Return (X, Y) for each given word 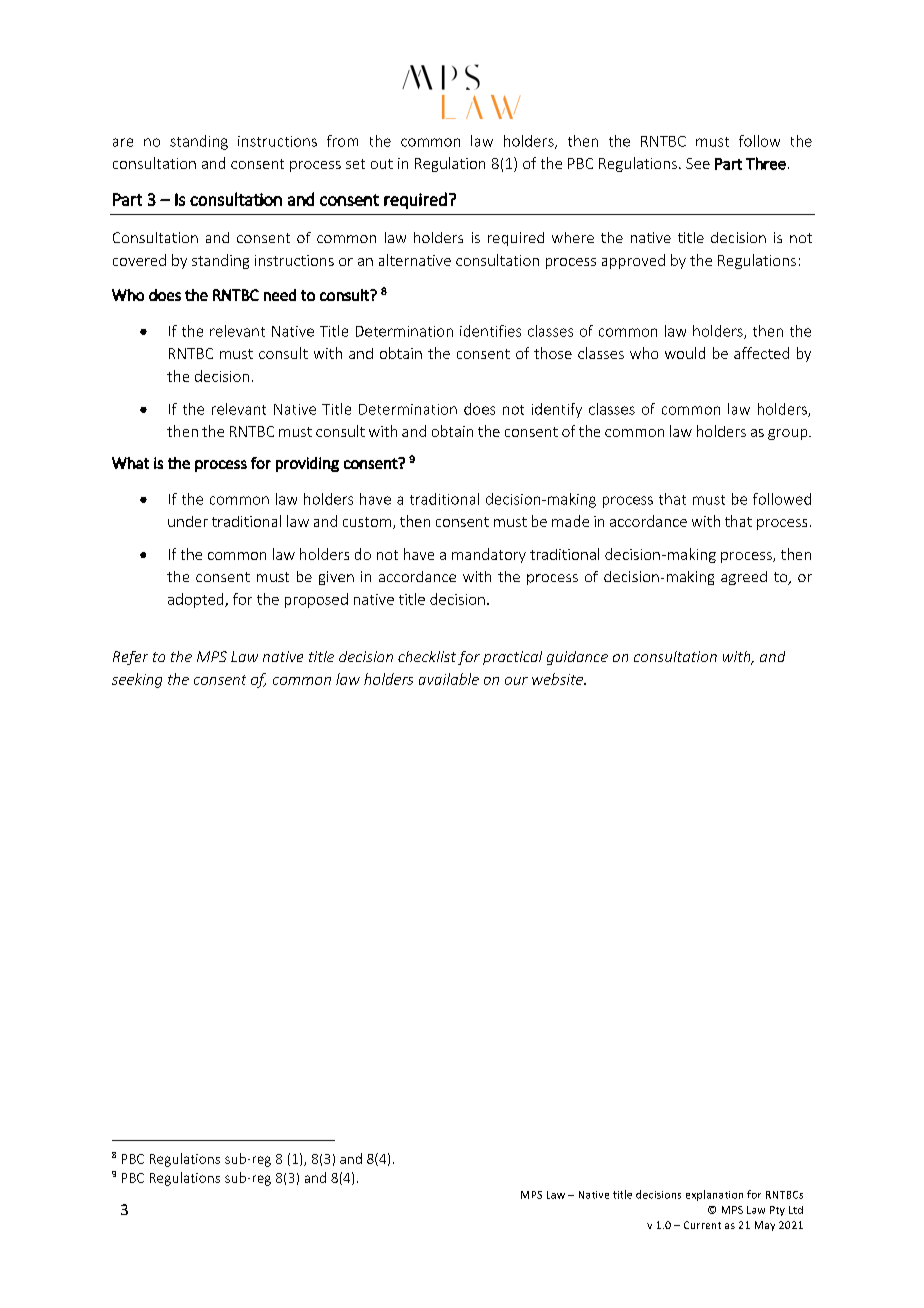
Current (702, 1225)
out (382, 164)
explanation (714, 1195)
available (449, 679)
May (765, 1226)
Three (766, 163)
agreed (744, 578)
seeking (137, 680)
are (123, 142)
